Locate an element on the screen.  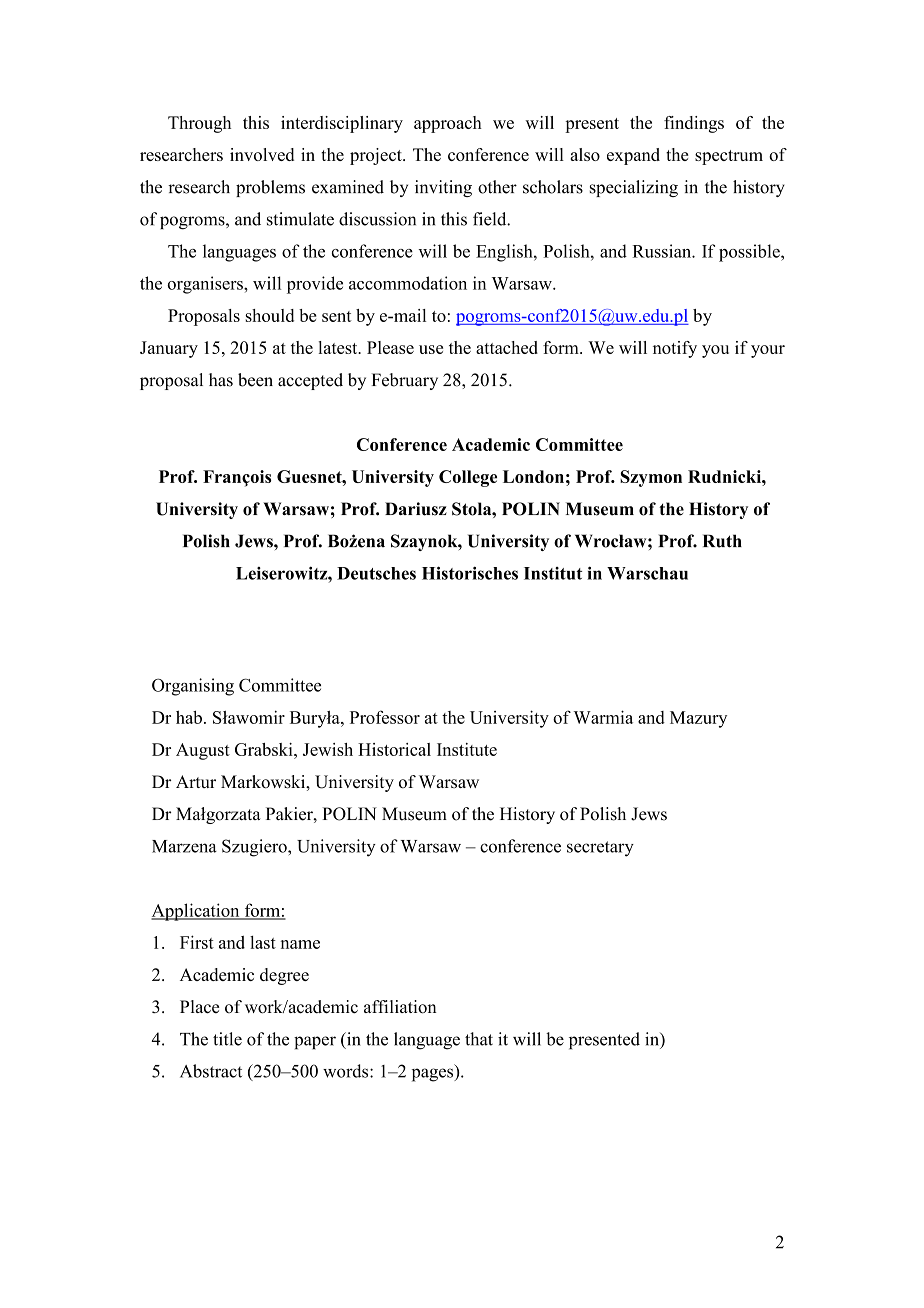
title is located at coordinates (227, 1039).
